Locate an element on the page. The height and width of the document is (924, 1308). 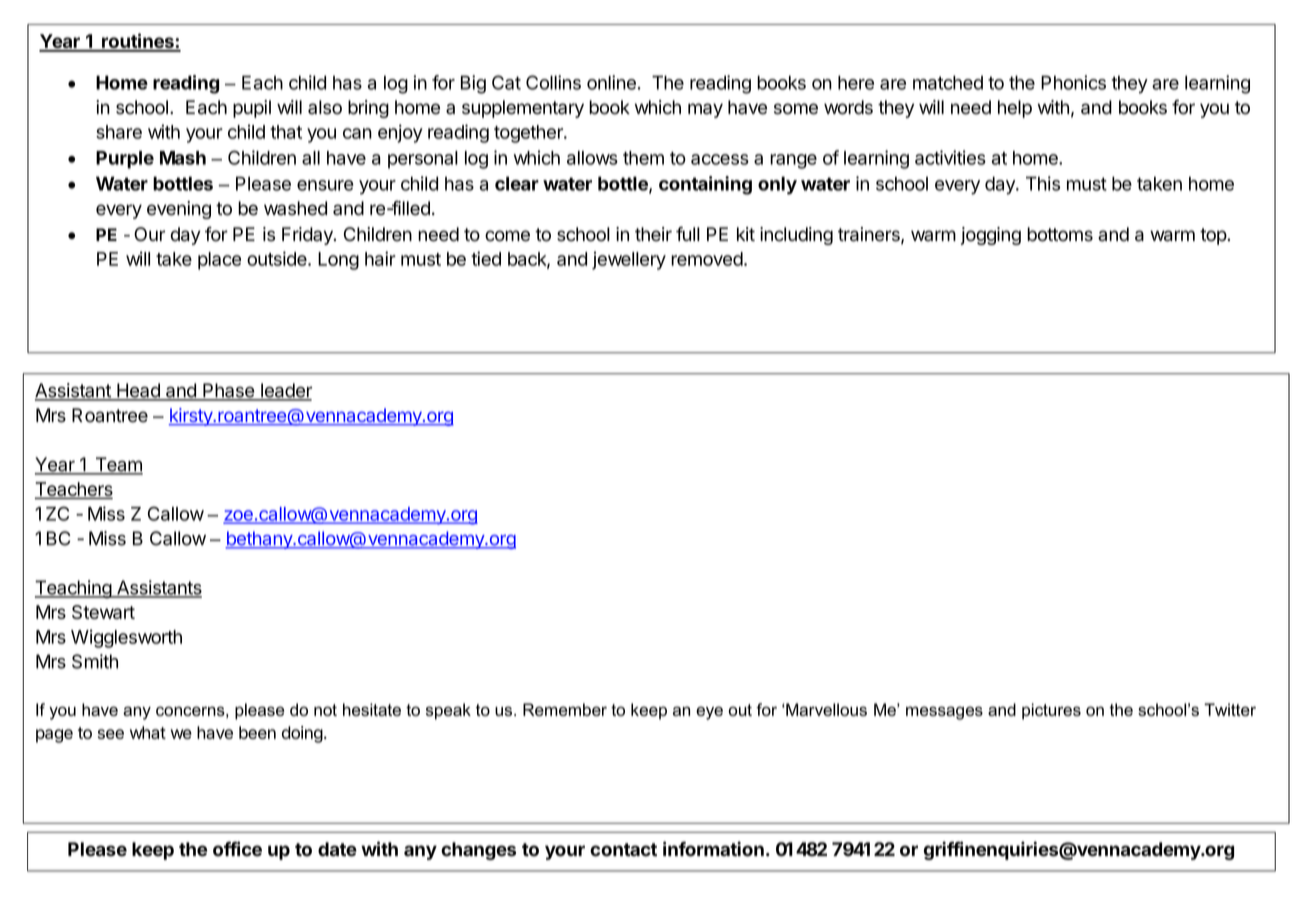
Remember is located at coordinates (565, 709).
